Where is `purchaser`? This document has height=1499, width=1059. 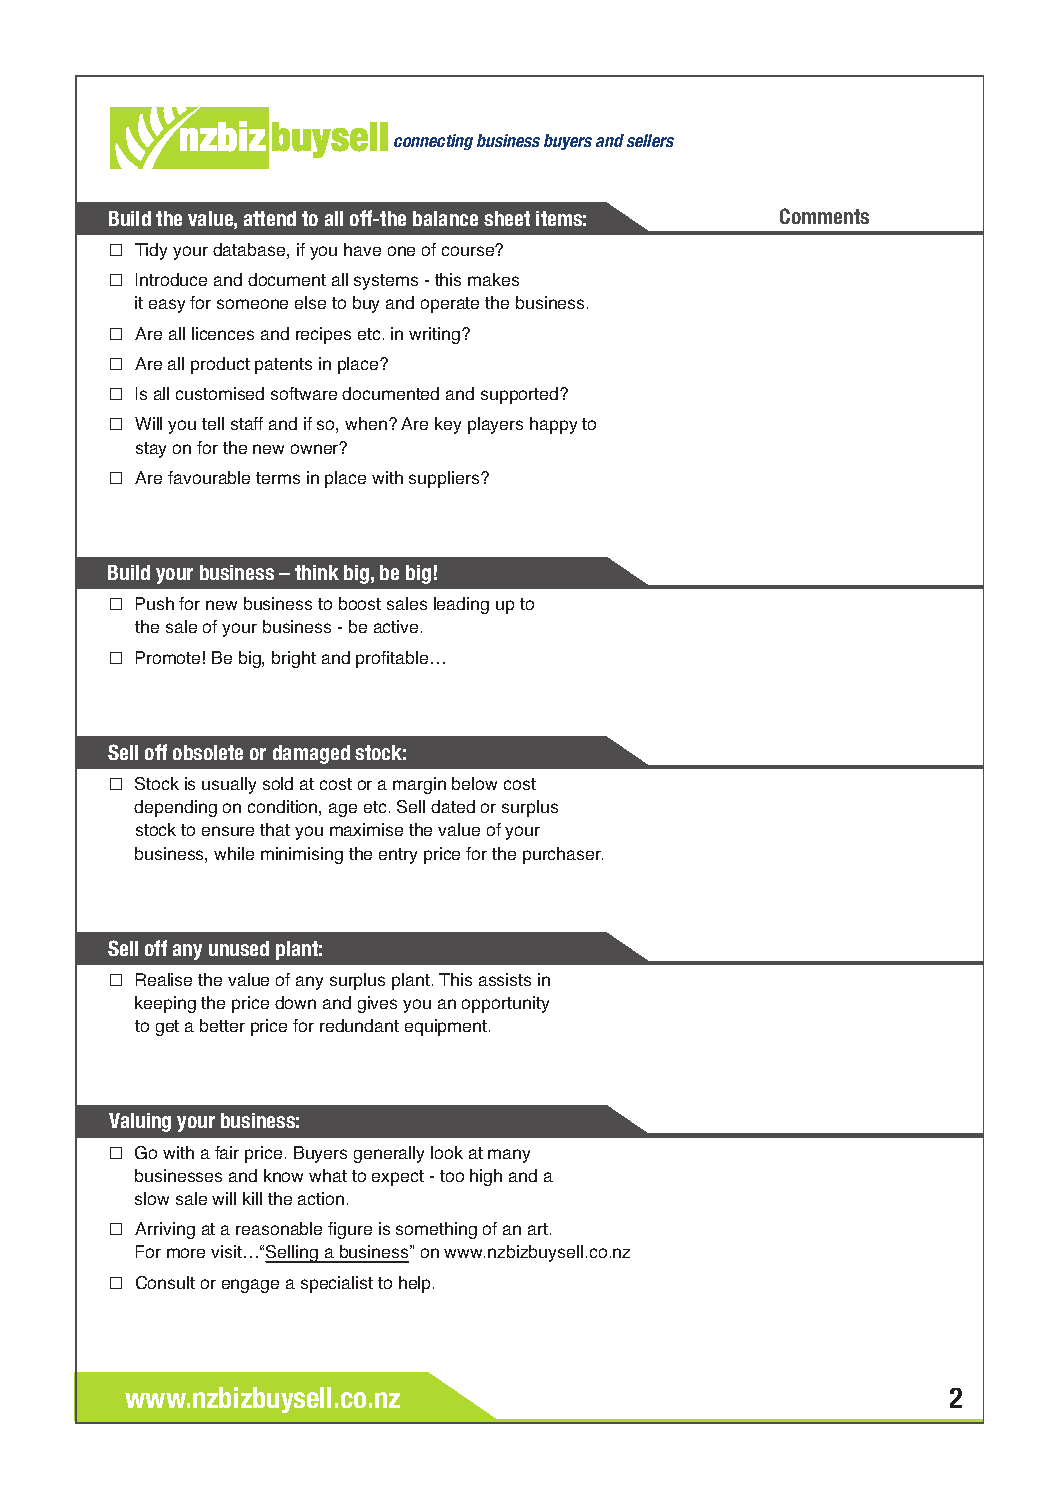 purchaser is located at coordinates (563, 855).
